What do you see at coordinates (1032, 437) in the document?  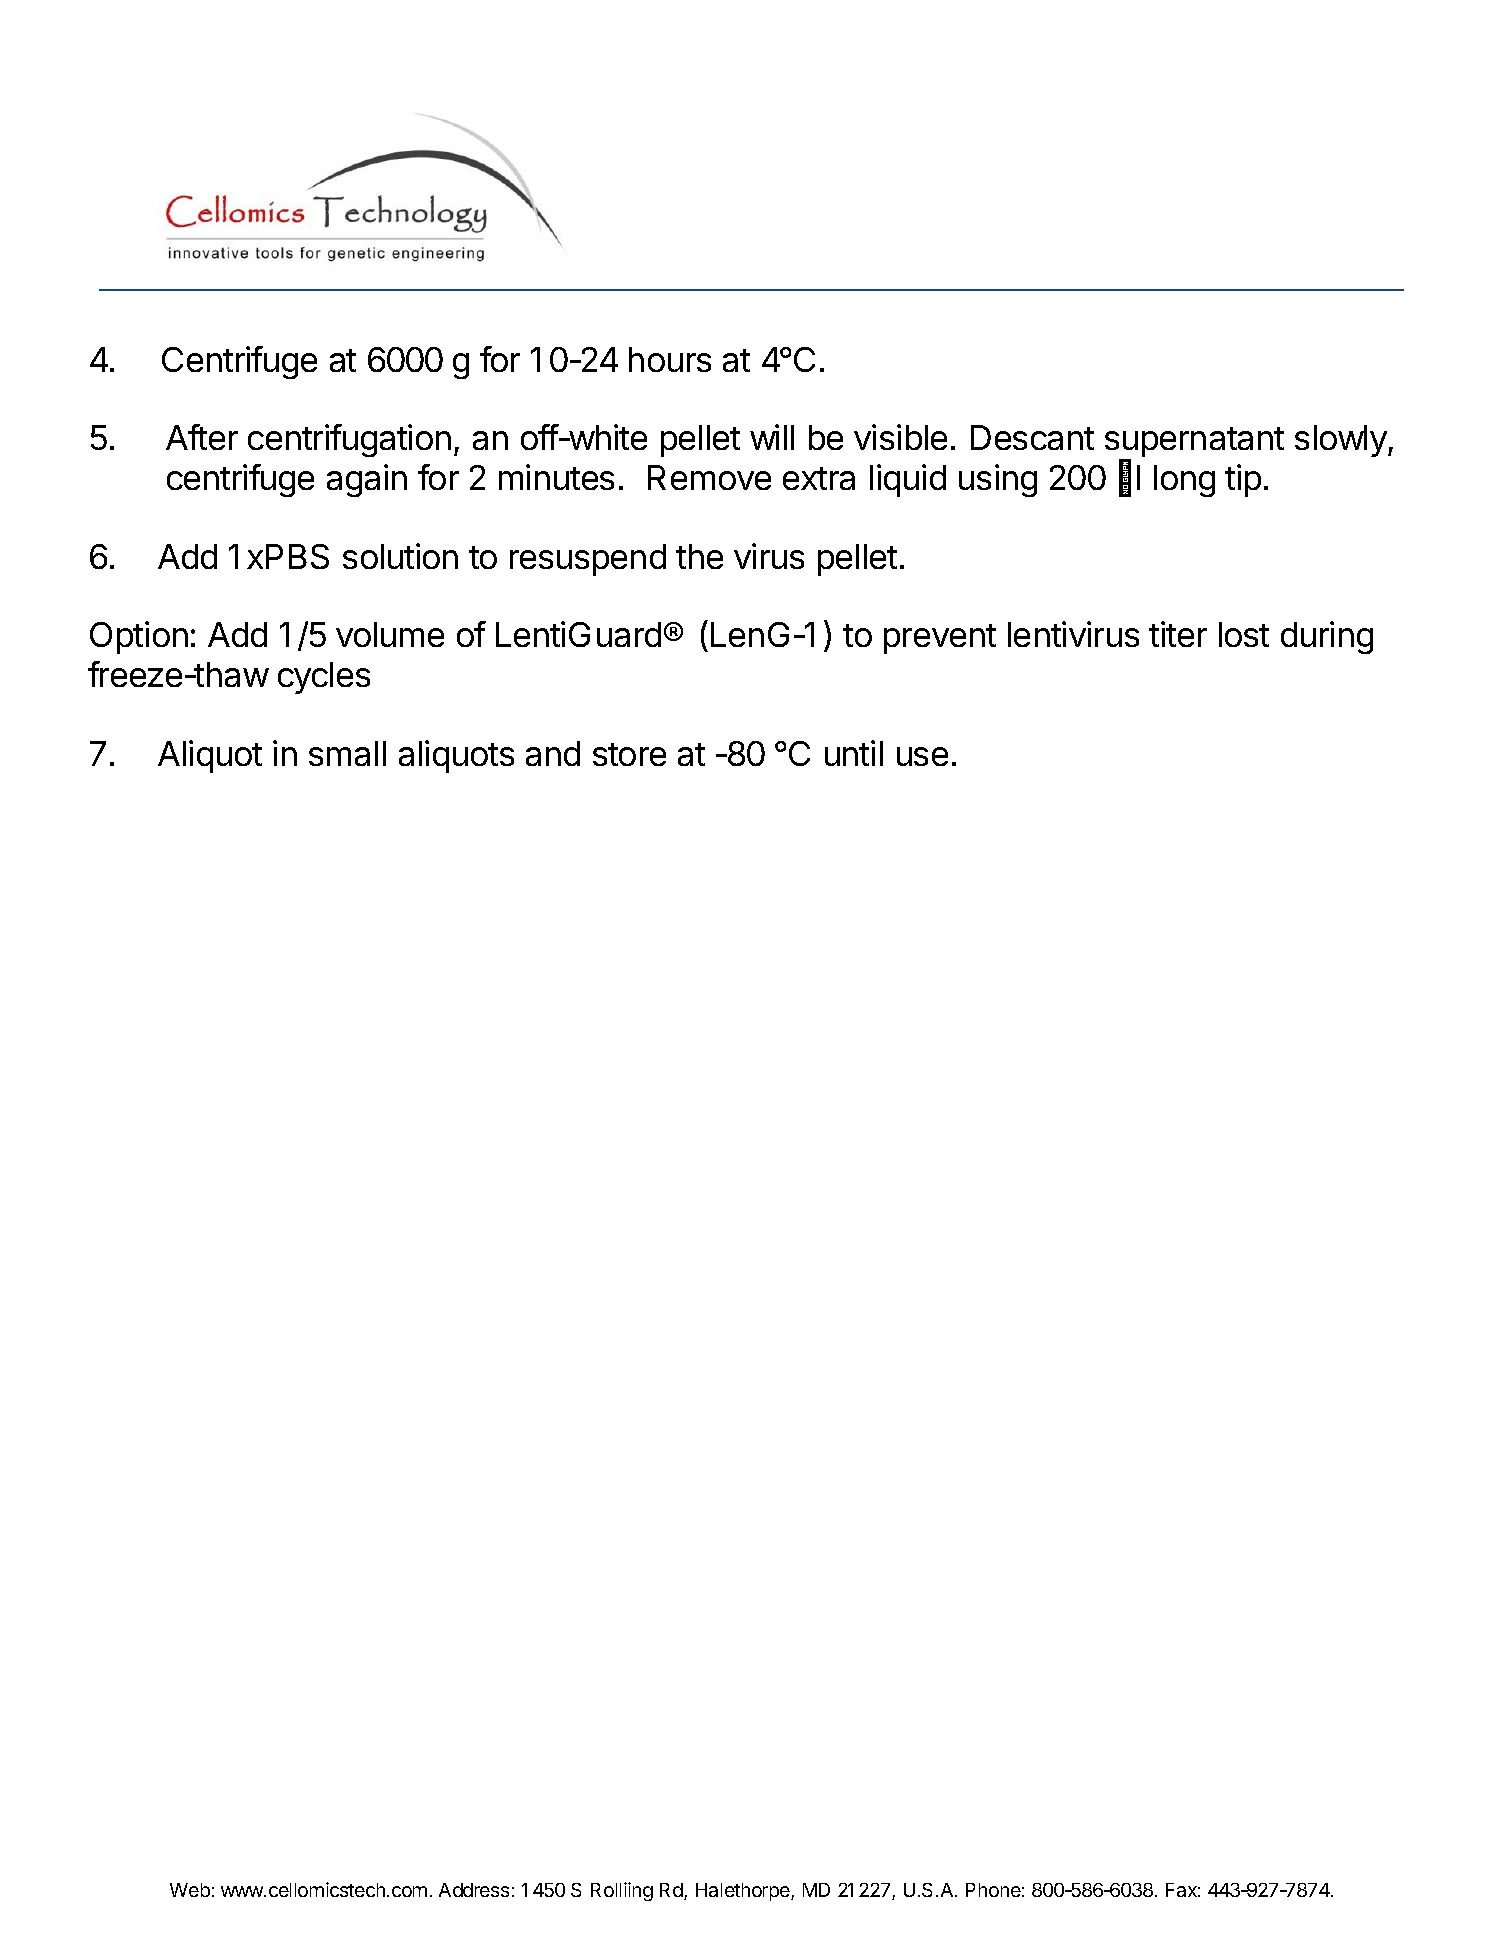 I see `Descant` at bounding box center [1032, 437].
